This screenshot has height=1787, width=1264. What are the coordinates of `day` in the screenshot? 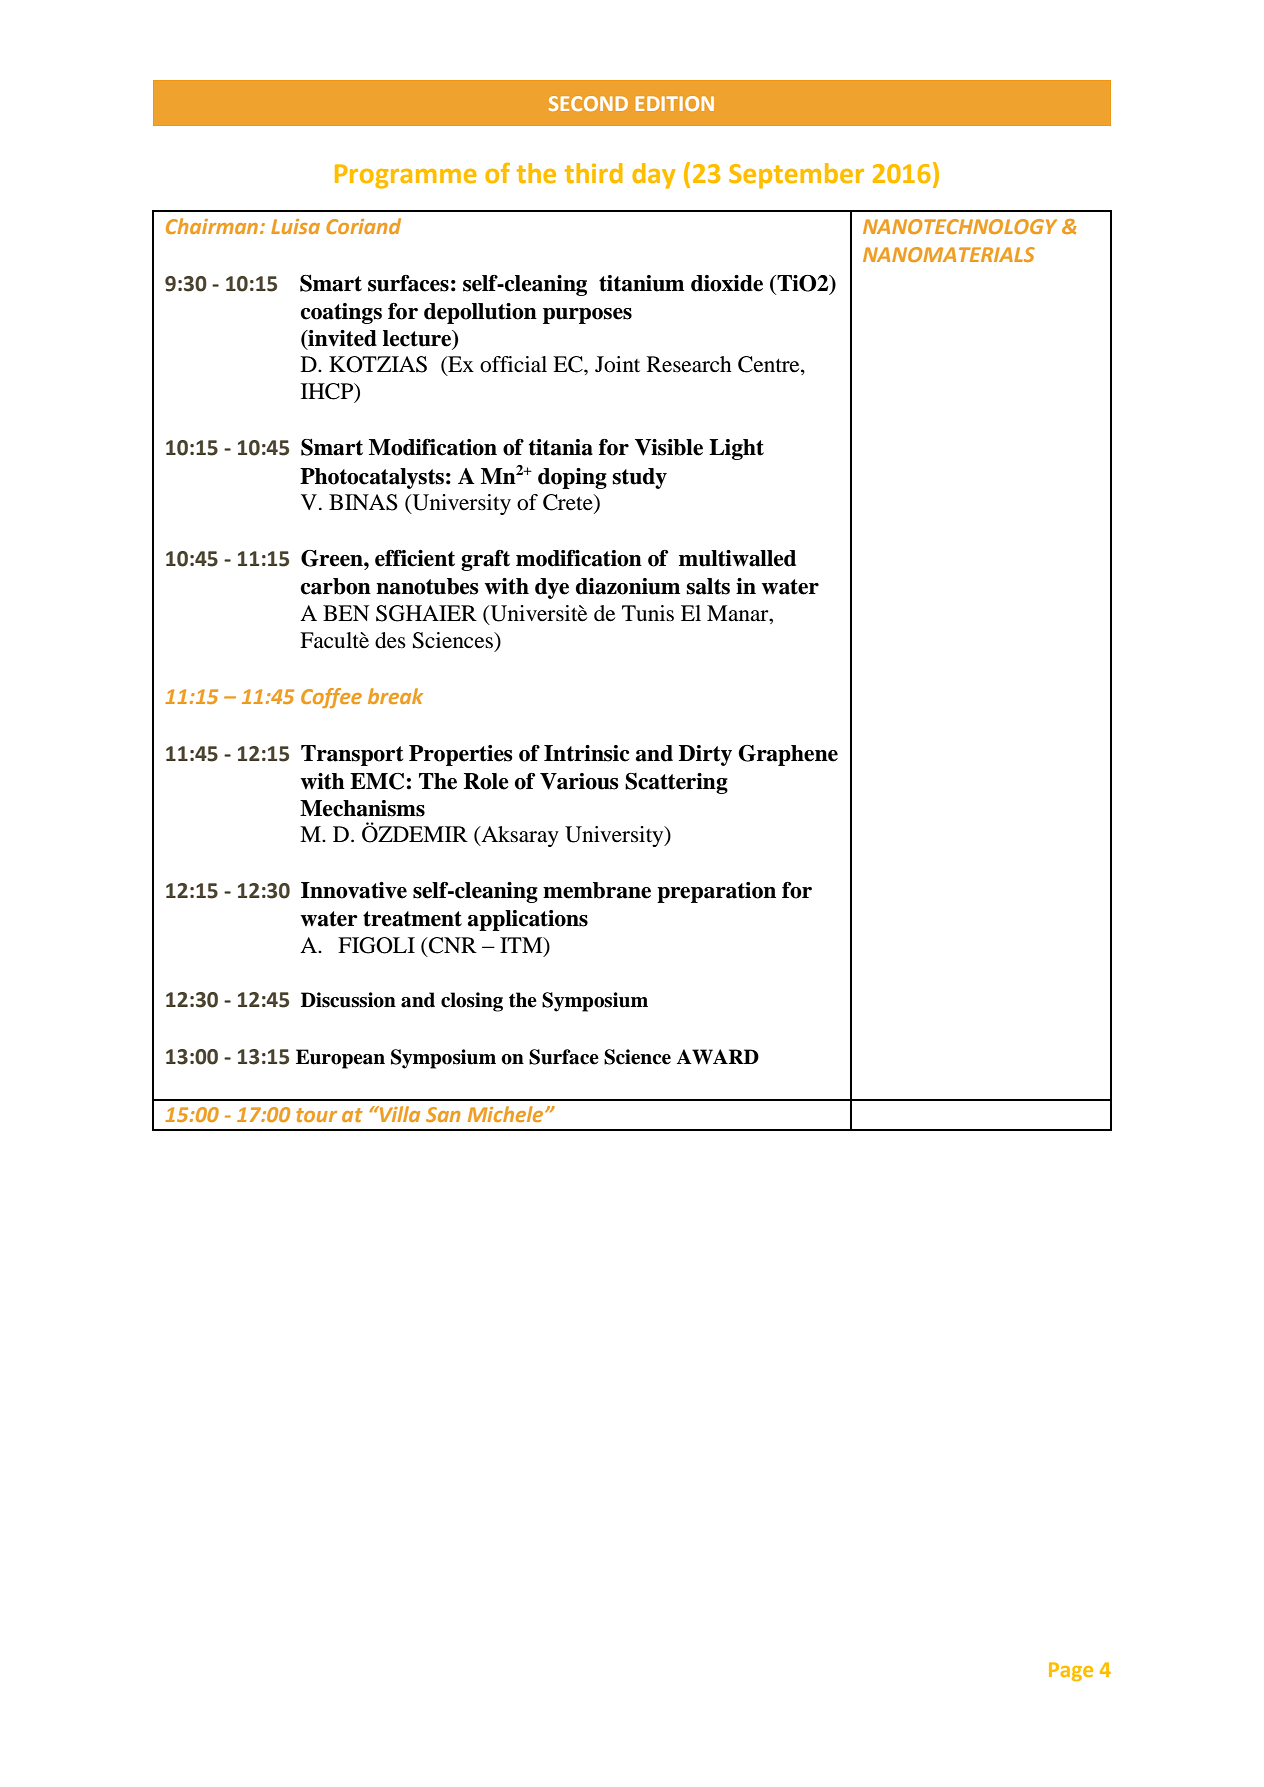 It's located at (653, 176).
